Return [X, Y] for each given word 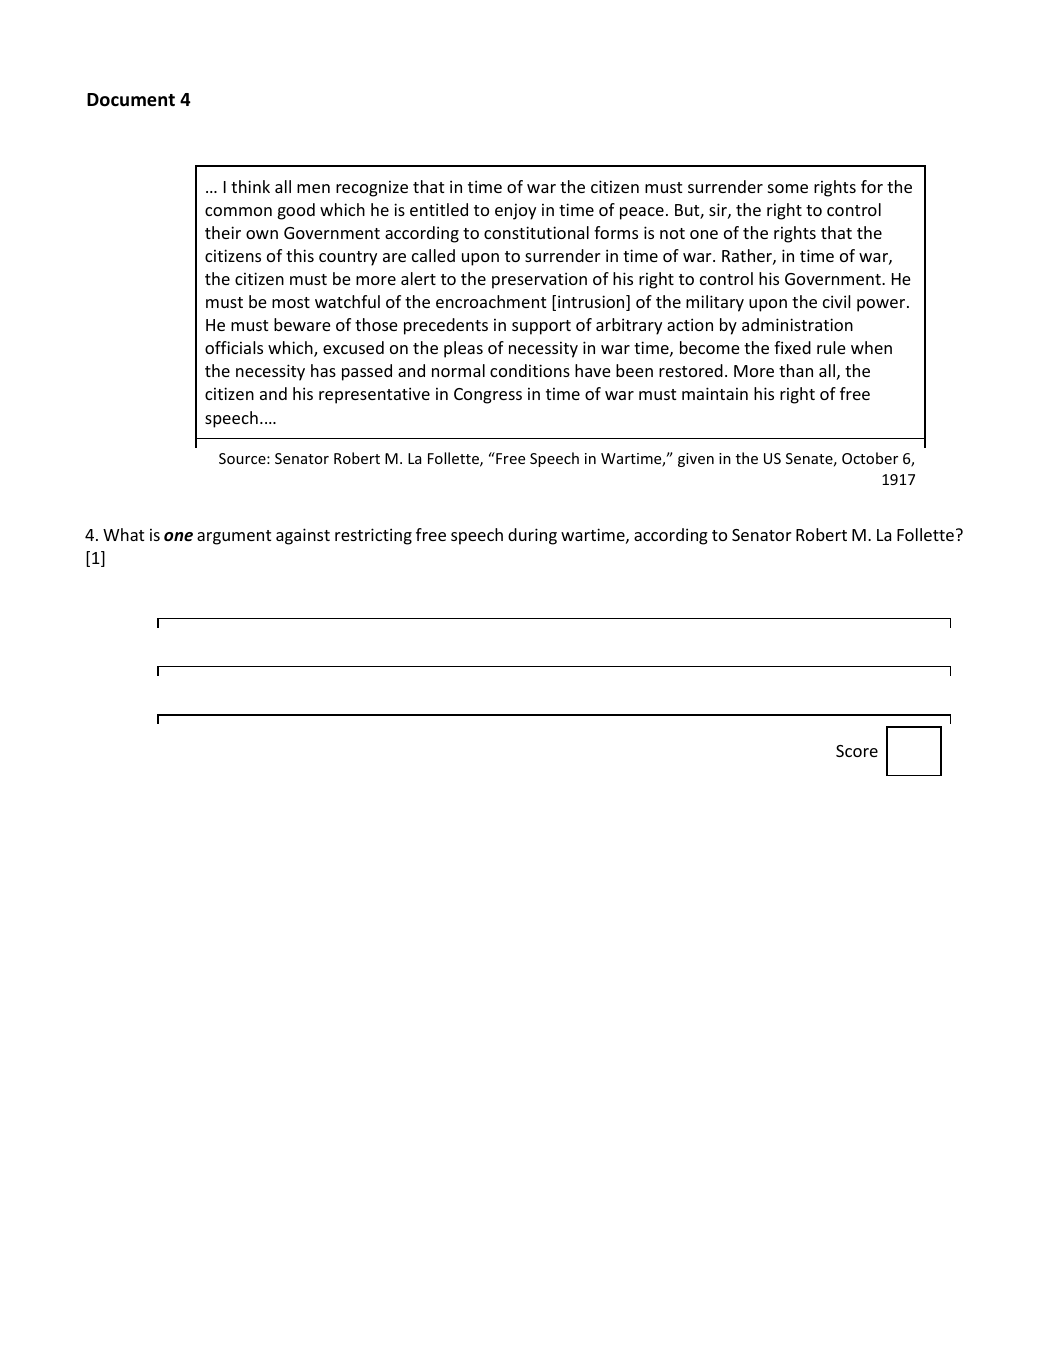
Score [857, 751]
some [788, 188]
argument [234, 537]
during [532, 536]
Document [131, 100]
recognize [372, 189]
